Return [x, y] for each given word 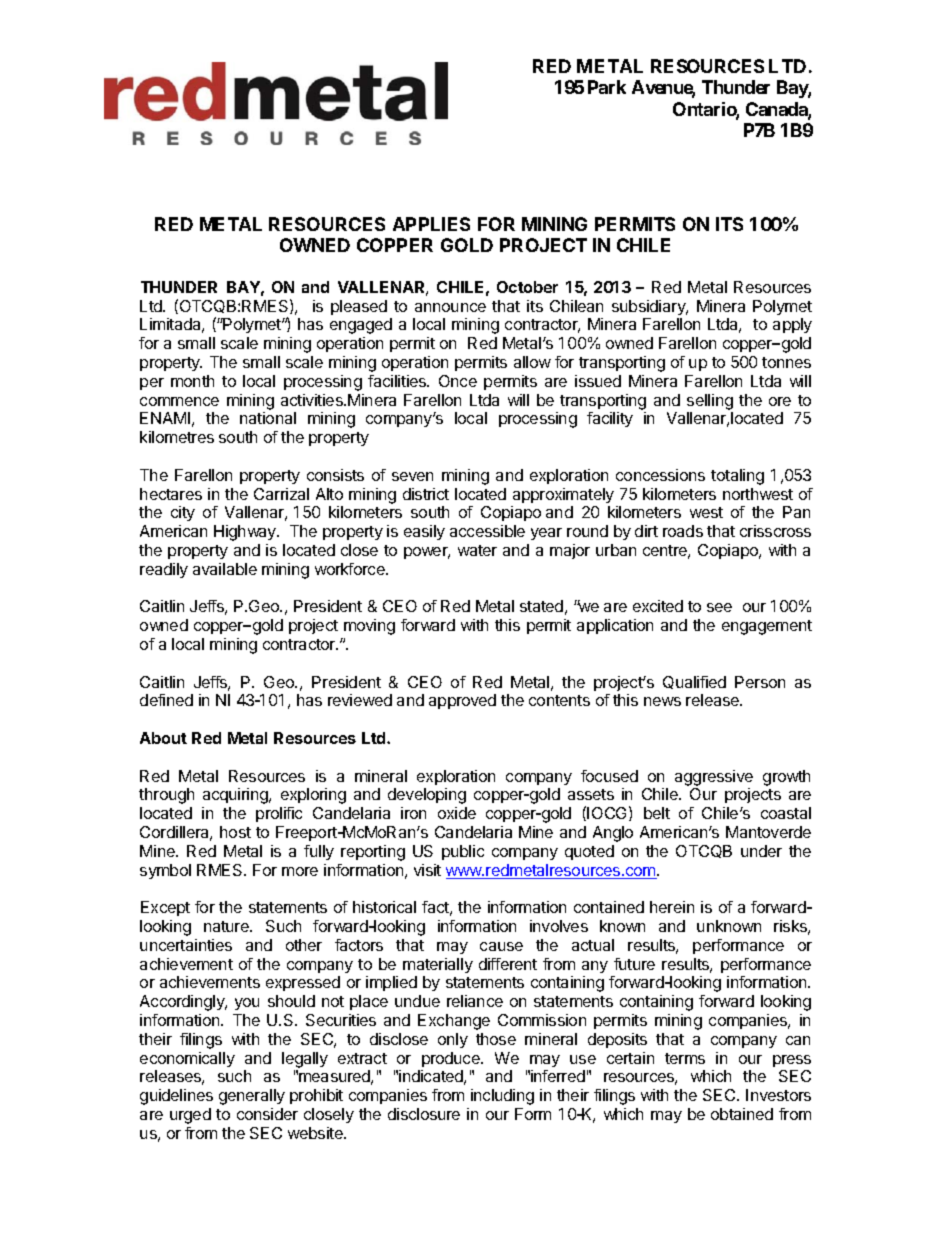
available [225, 569]
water [477, 550]
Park [607, 87]
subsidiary [650, 307]
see [719, 607]
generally [252, 1097]
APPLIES [431, 224]
